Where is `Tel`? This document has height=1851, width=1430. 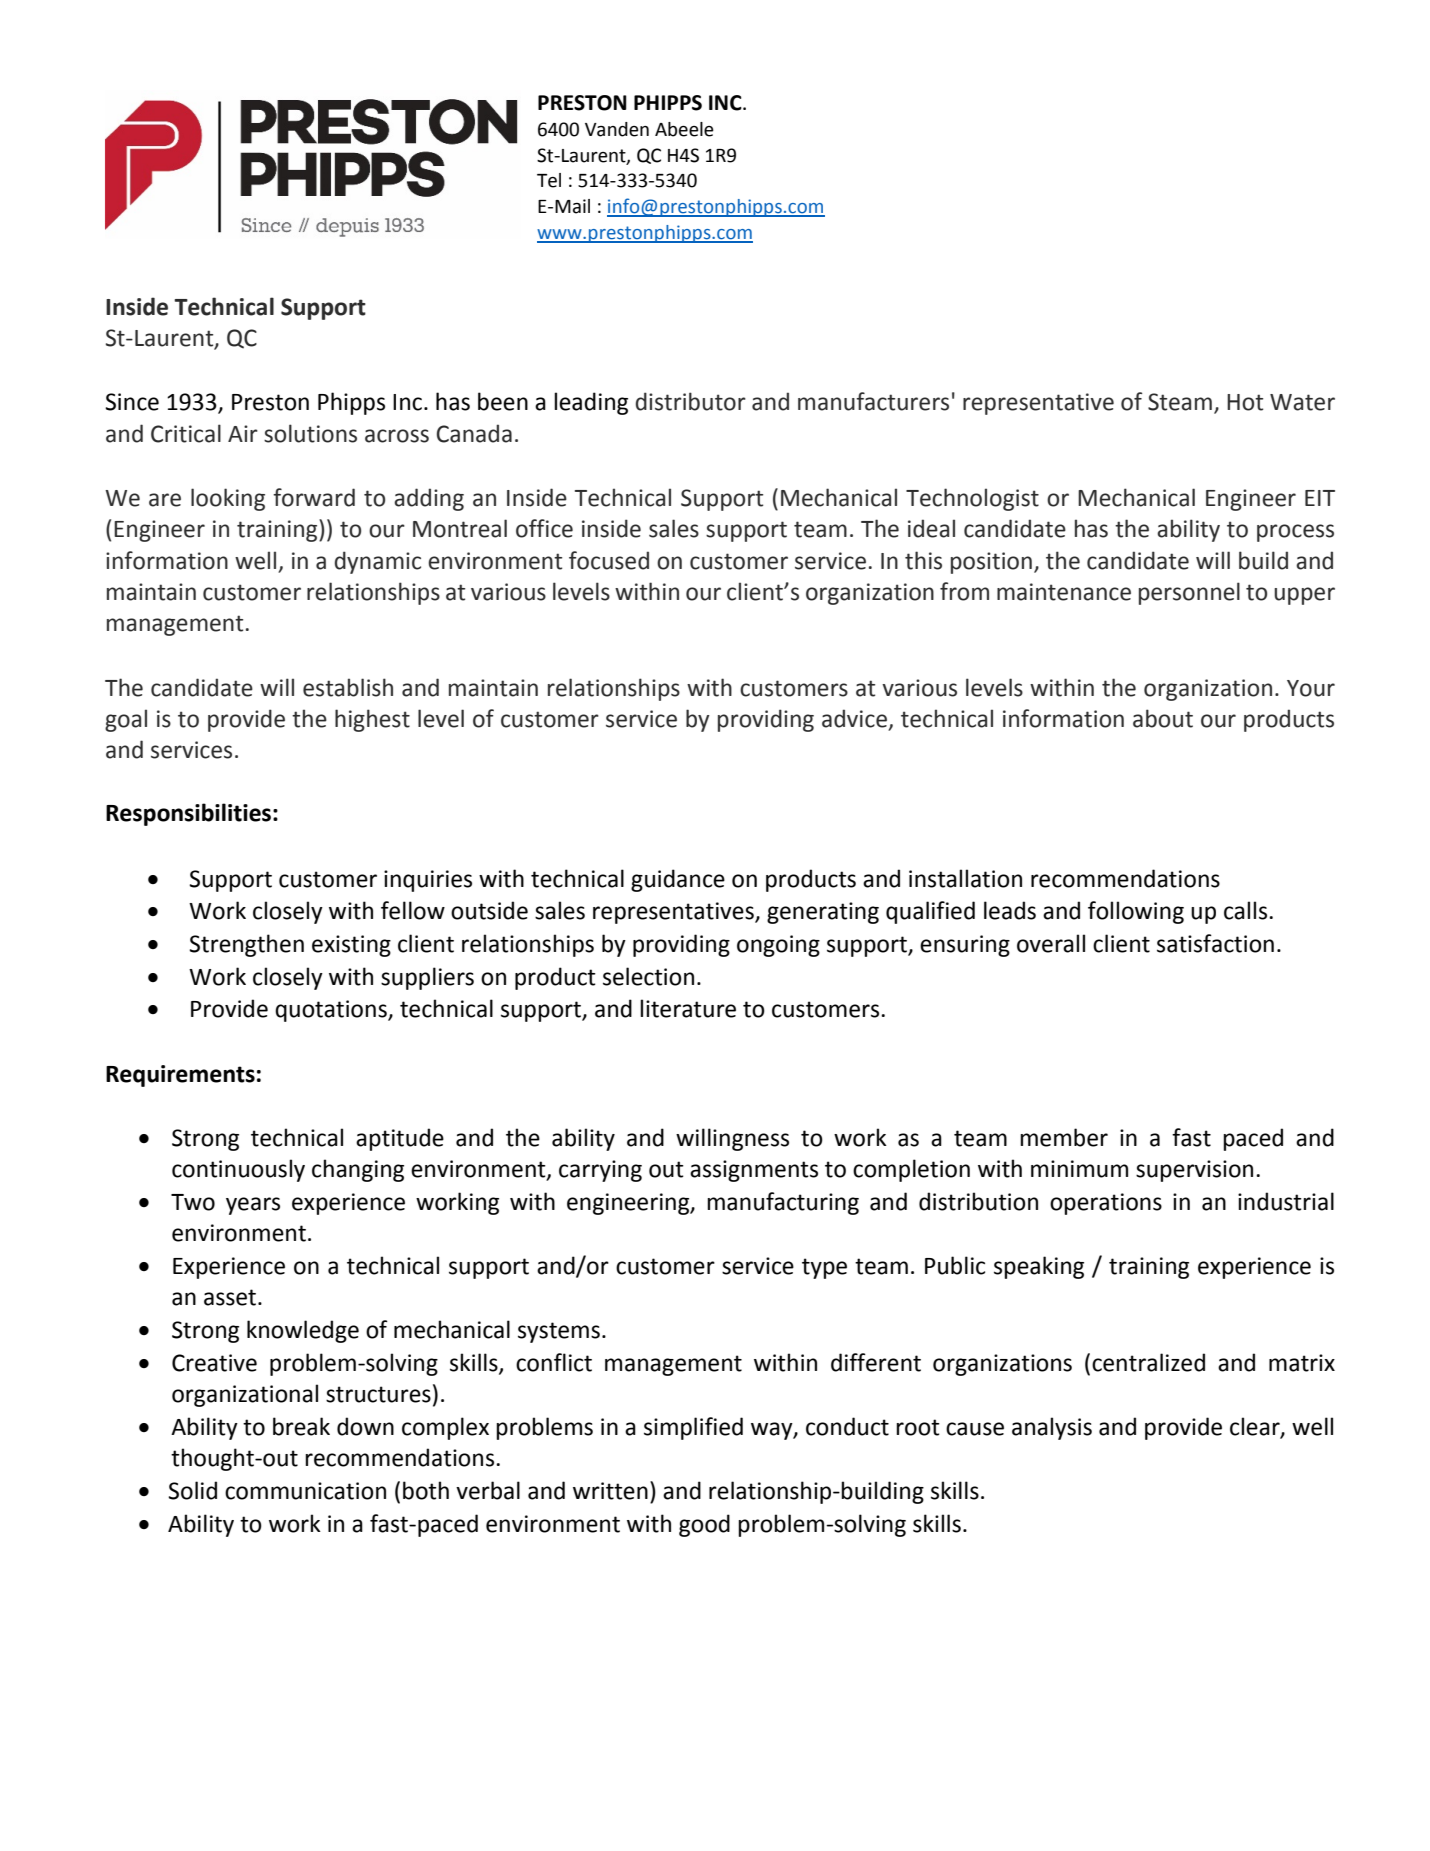 Tel is located at coordinates (549, 180).
